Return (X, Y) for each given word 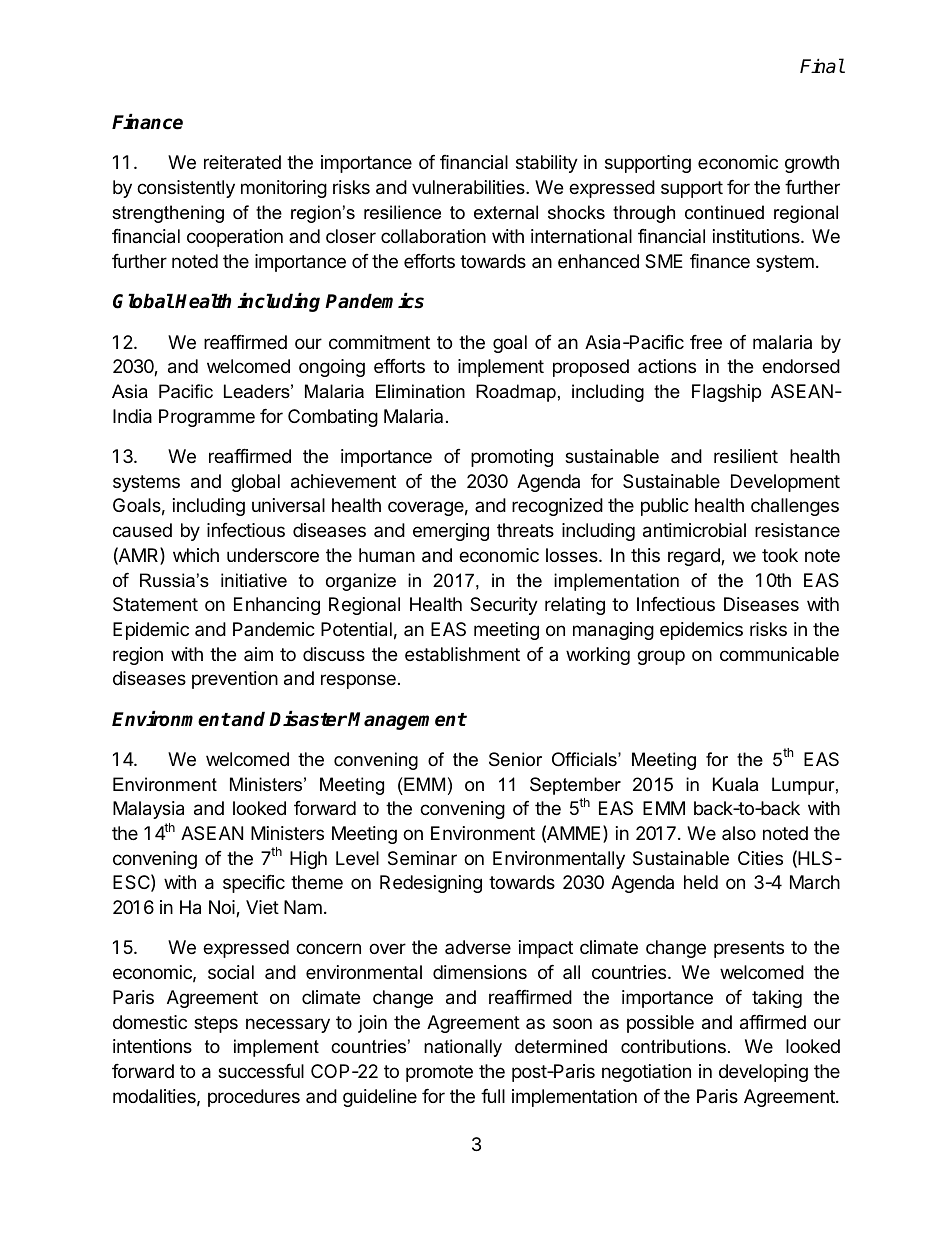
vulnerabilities (469, 187)
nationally (463, 1048)
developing (763, 1073)
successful (261, 1071)
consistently (186, 189)
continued (724, 212)
